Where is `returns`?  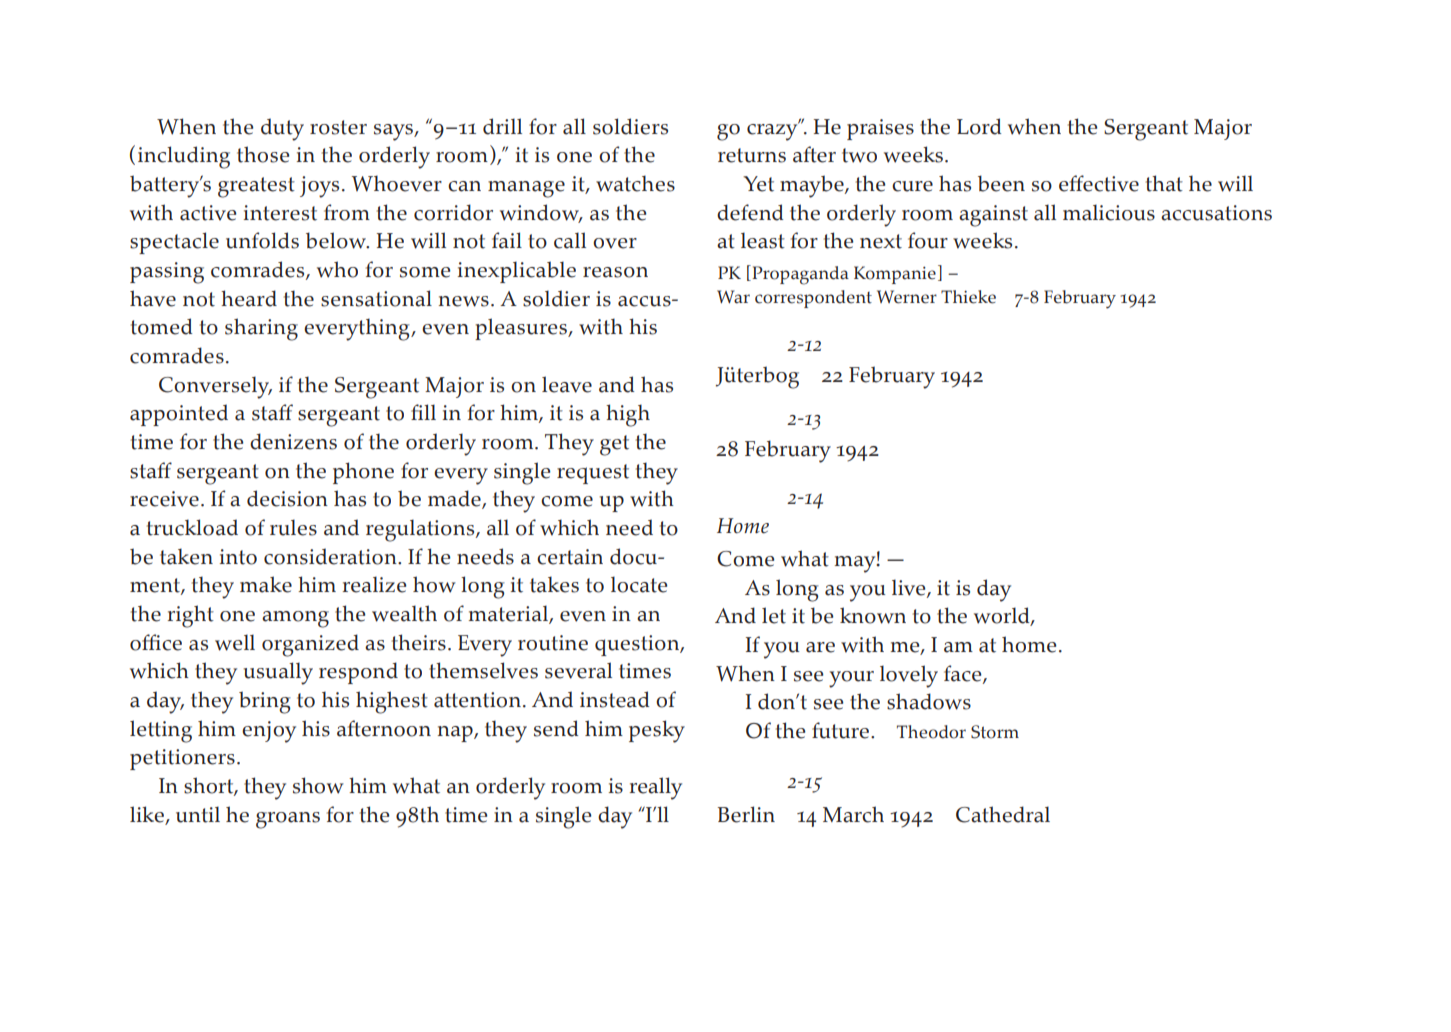
returns is located at coordinates (752, 155).
